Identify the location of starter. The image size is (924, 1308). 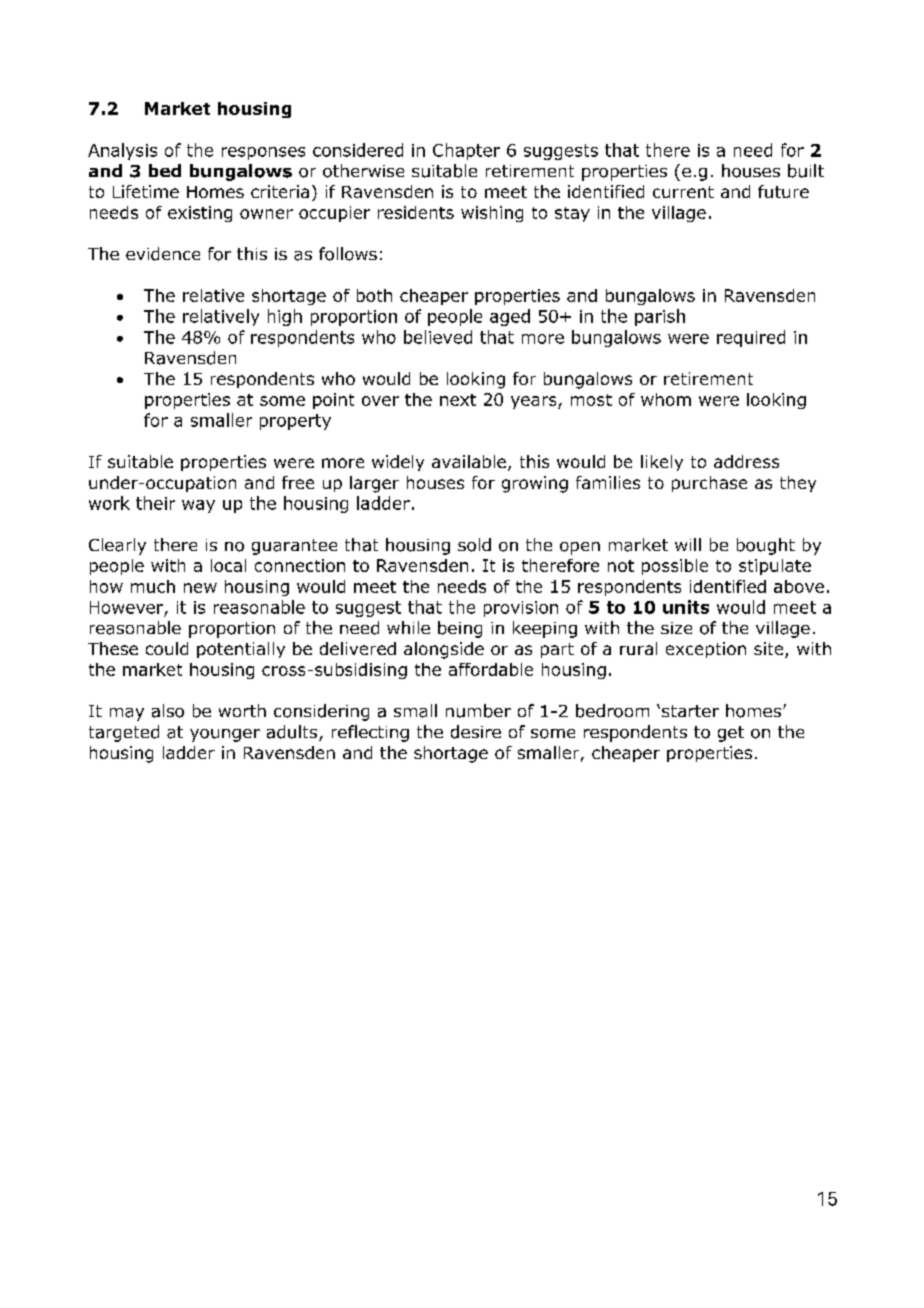
(690, 711).
